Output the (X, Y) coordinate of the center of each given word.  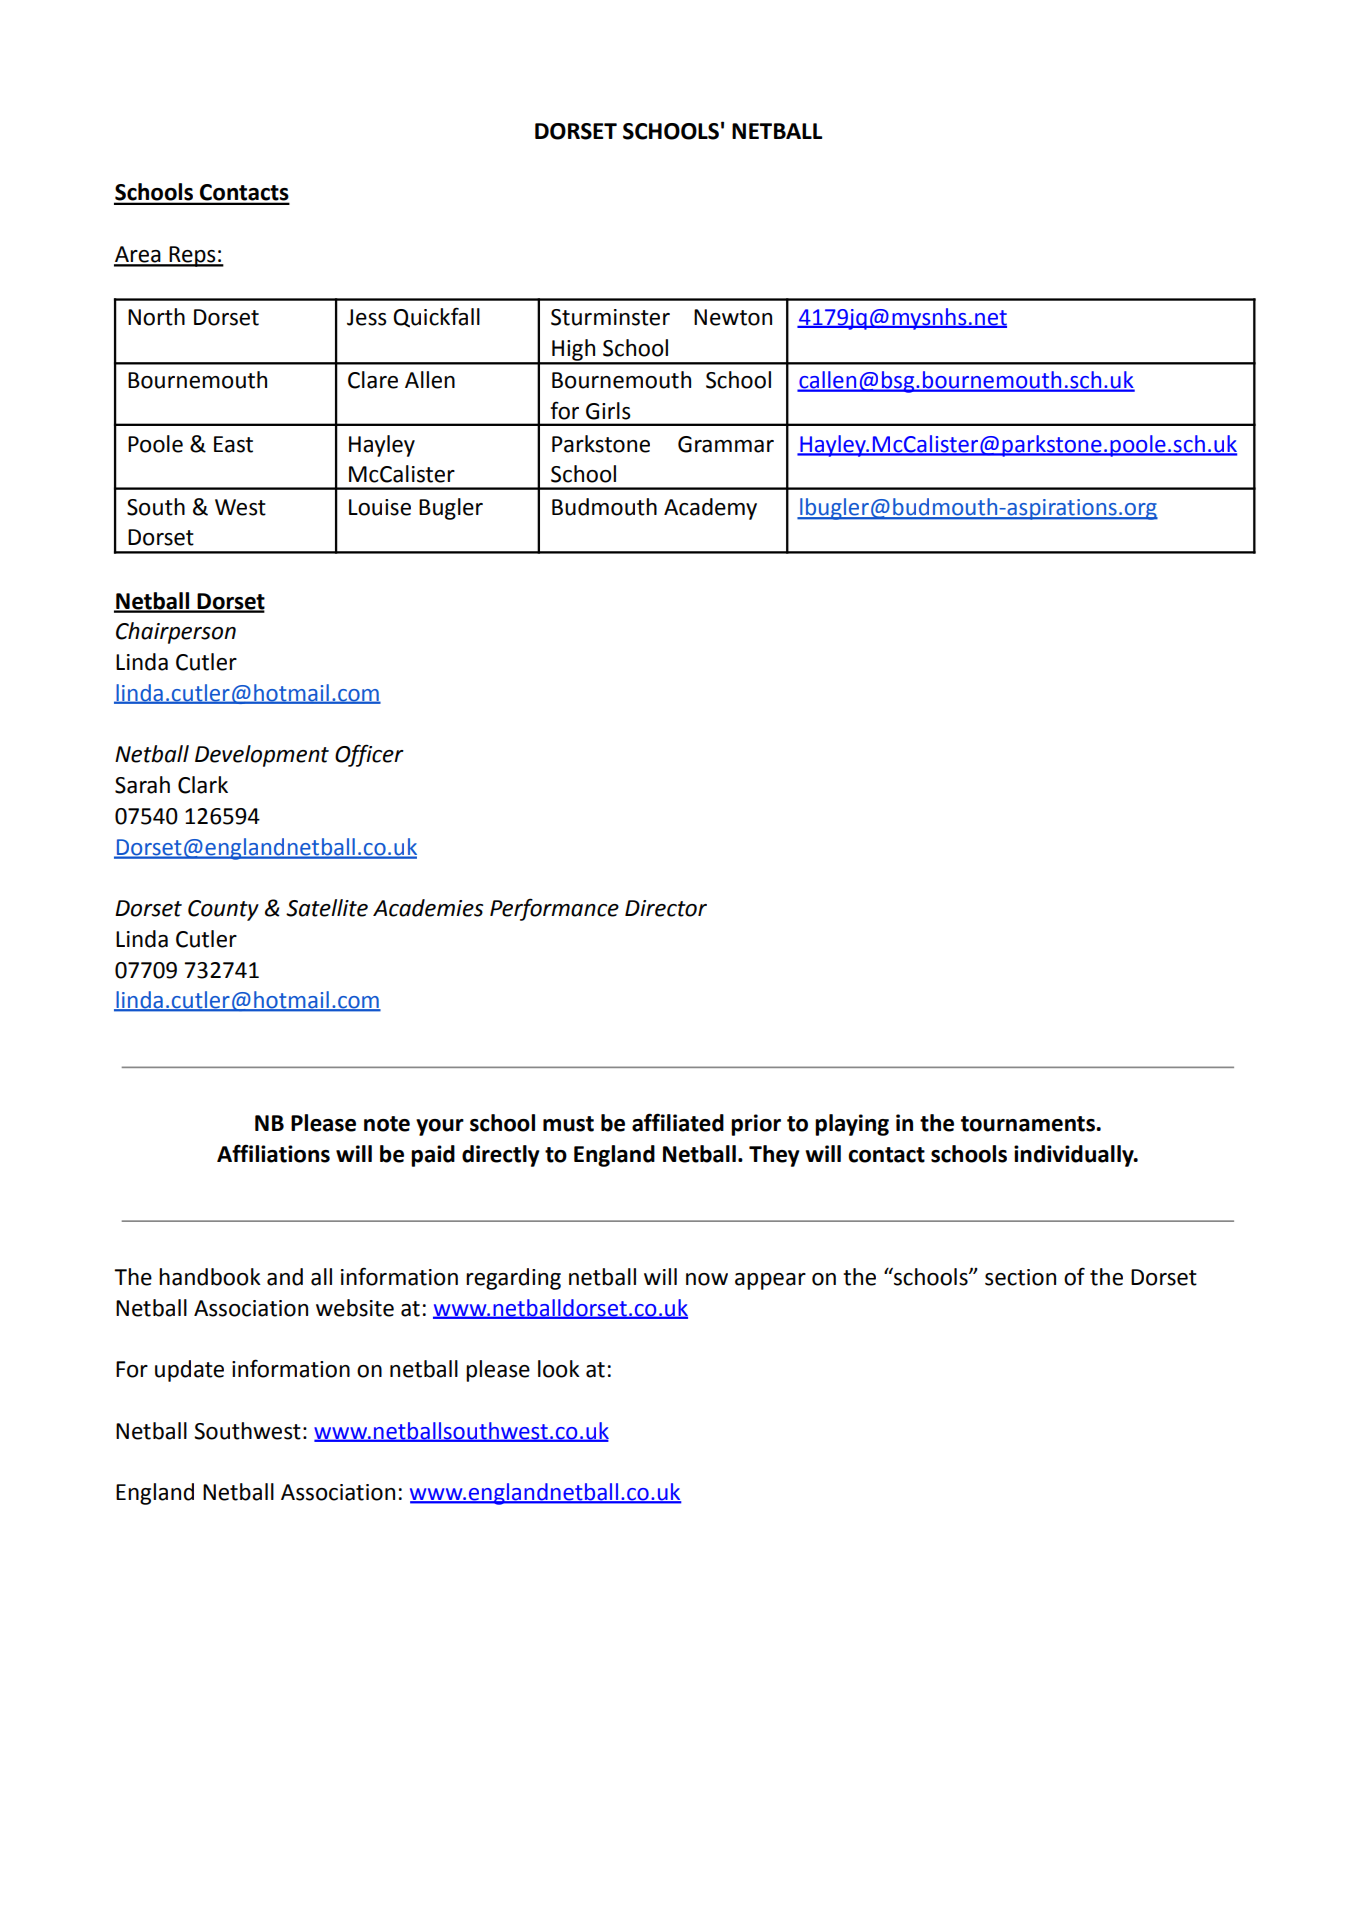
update (189, 1371)
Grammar (726, 444)
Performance (554, 909)
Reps (192, 256)
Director (666, 908)
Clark (203, 785)
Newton (733, 317)
